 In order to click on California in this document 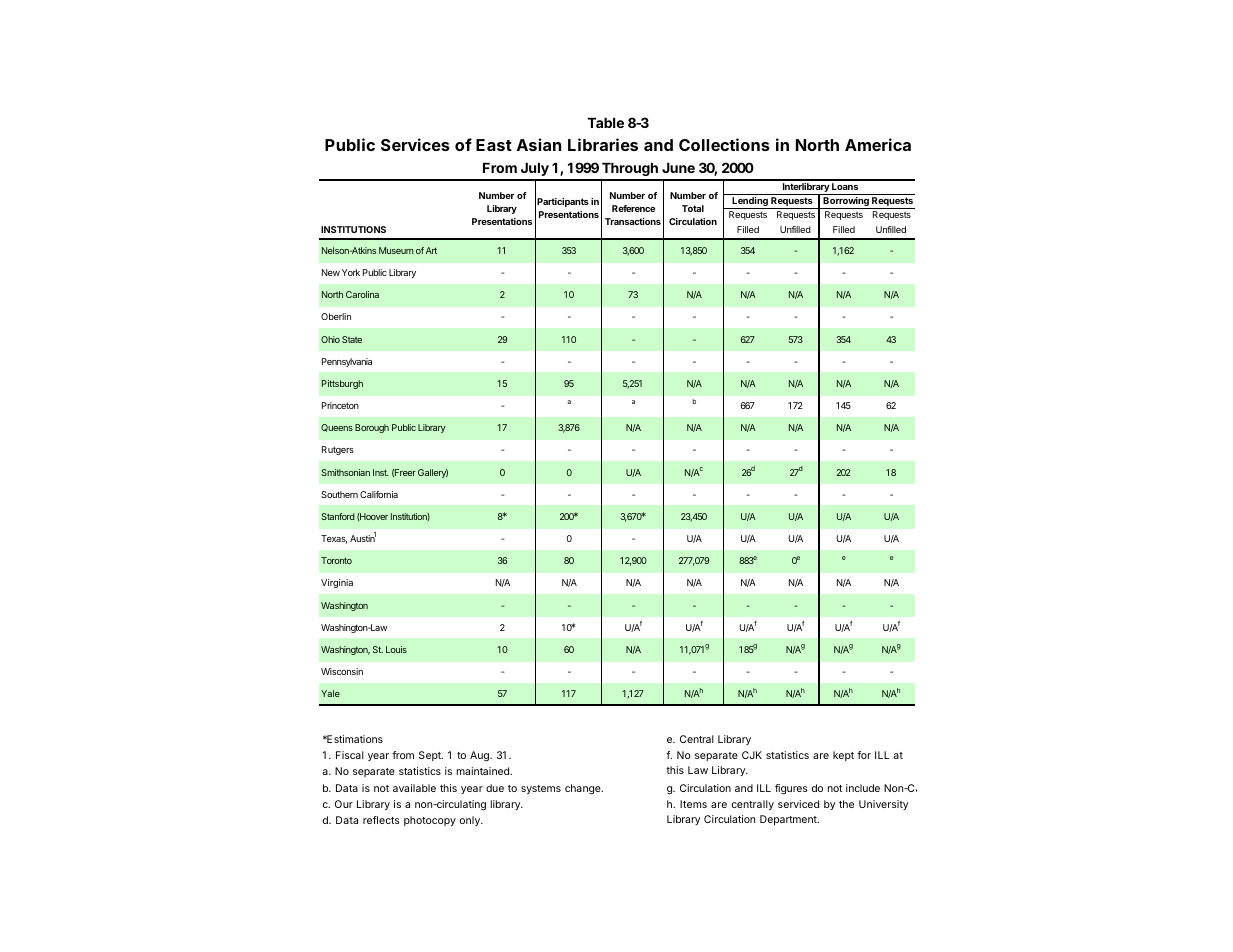, I will do `click(379, 494)`.
